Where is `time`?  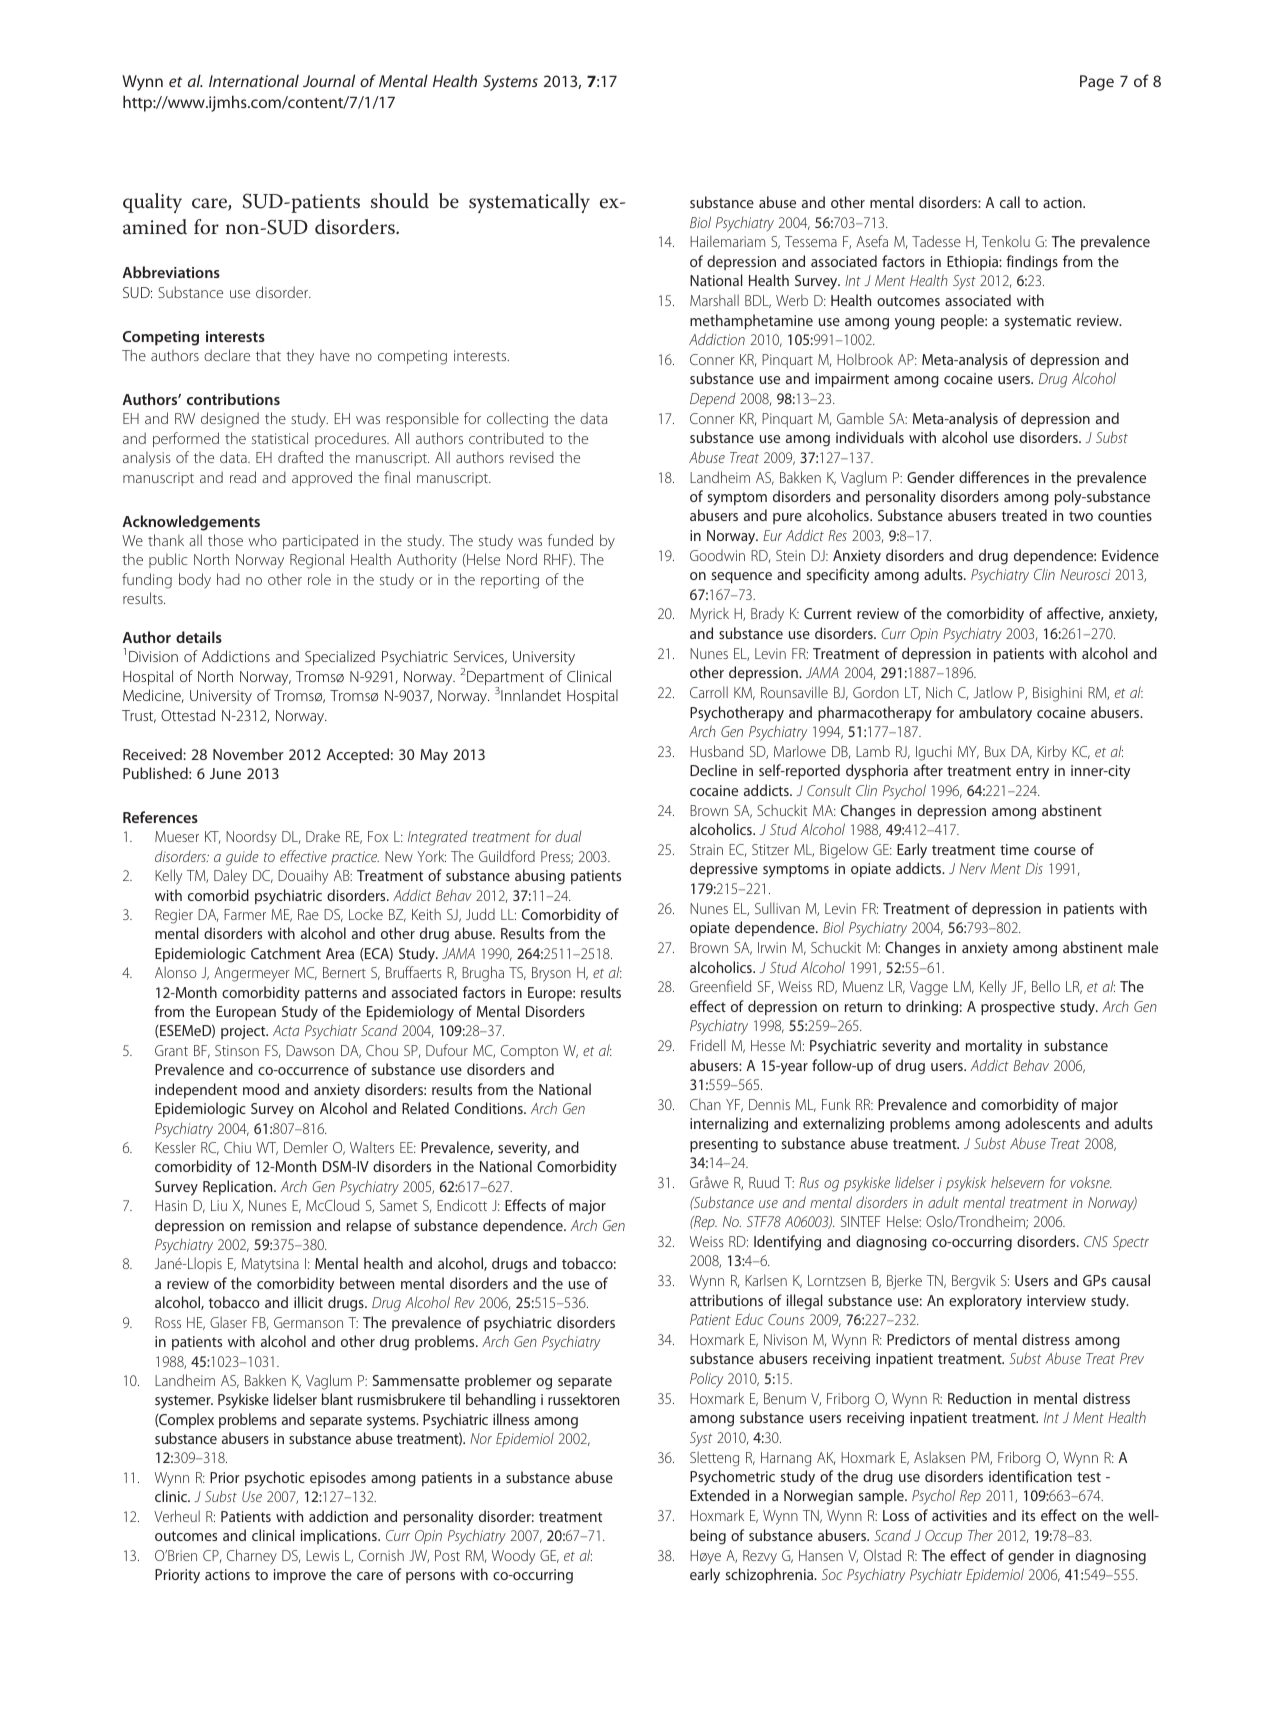 time is located at coordinates (1014, 849).
